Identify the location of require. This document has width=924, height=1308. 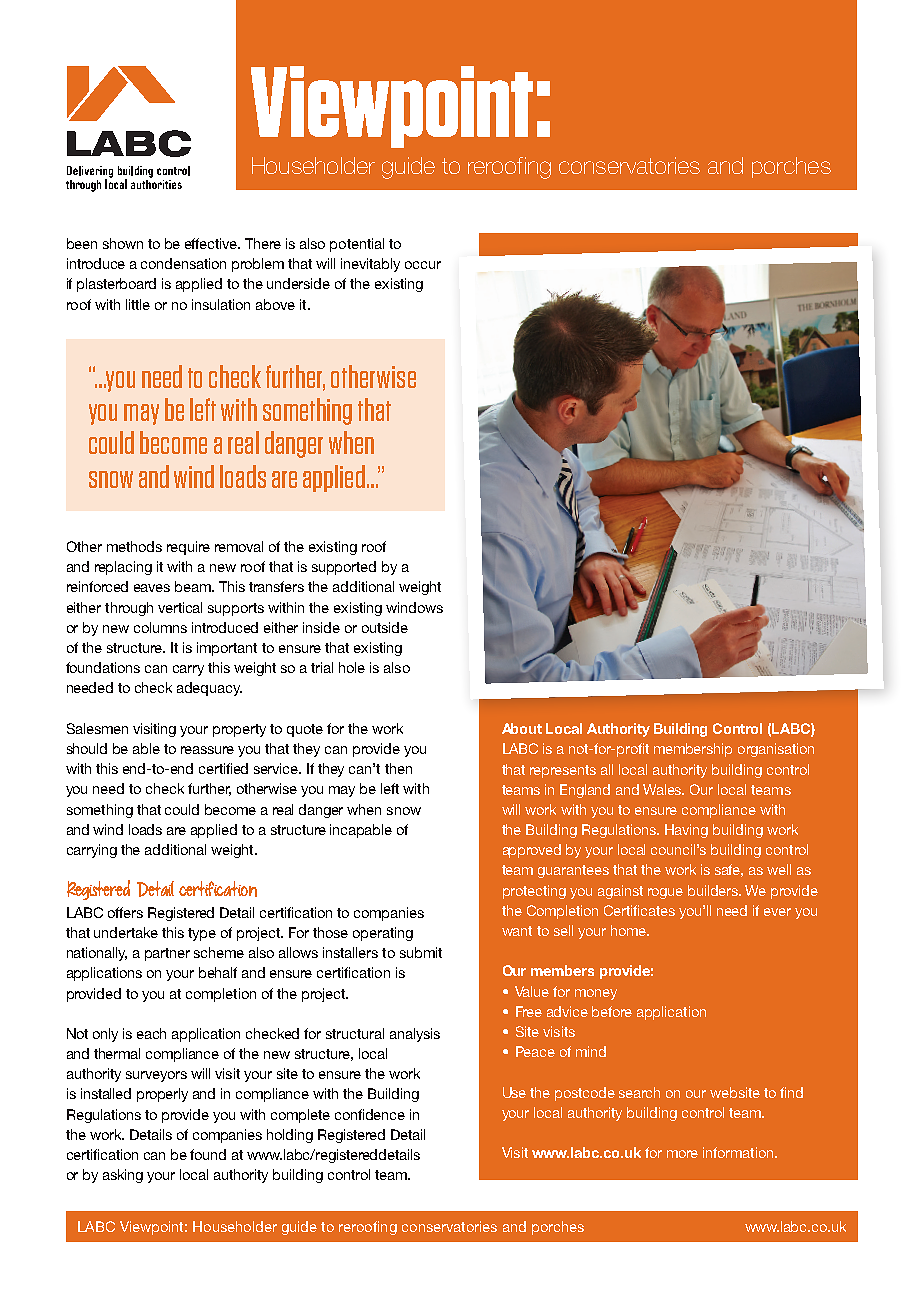
(188, 548).
